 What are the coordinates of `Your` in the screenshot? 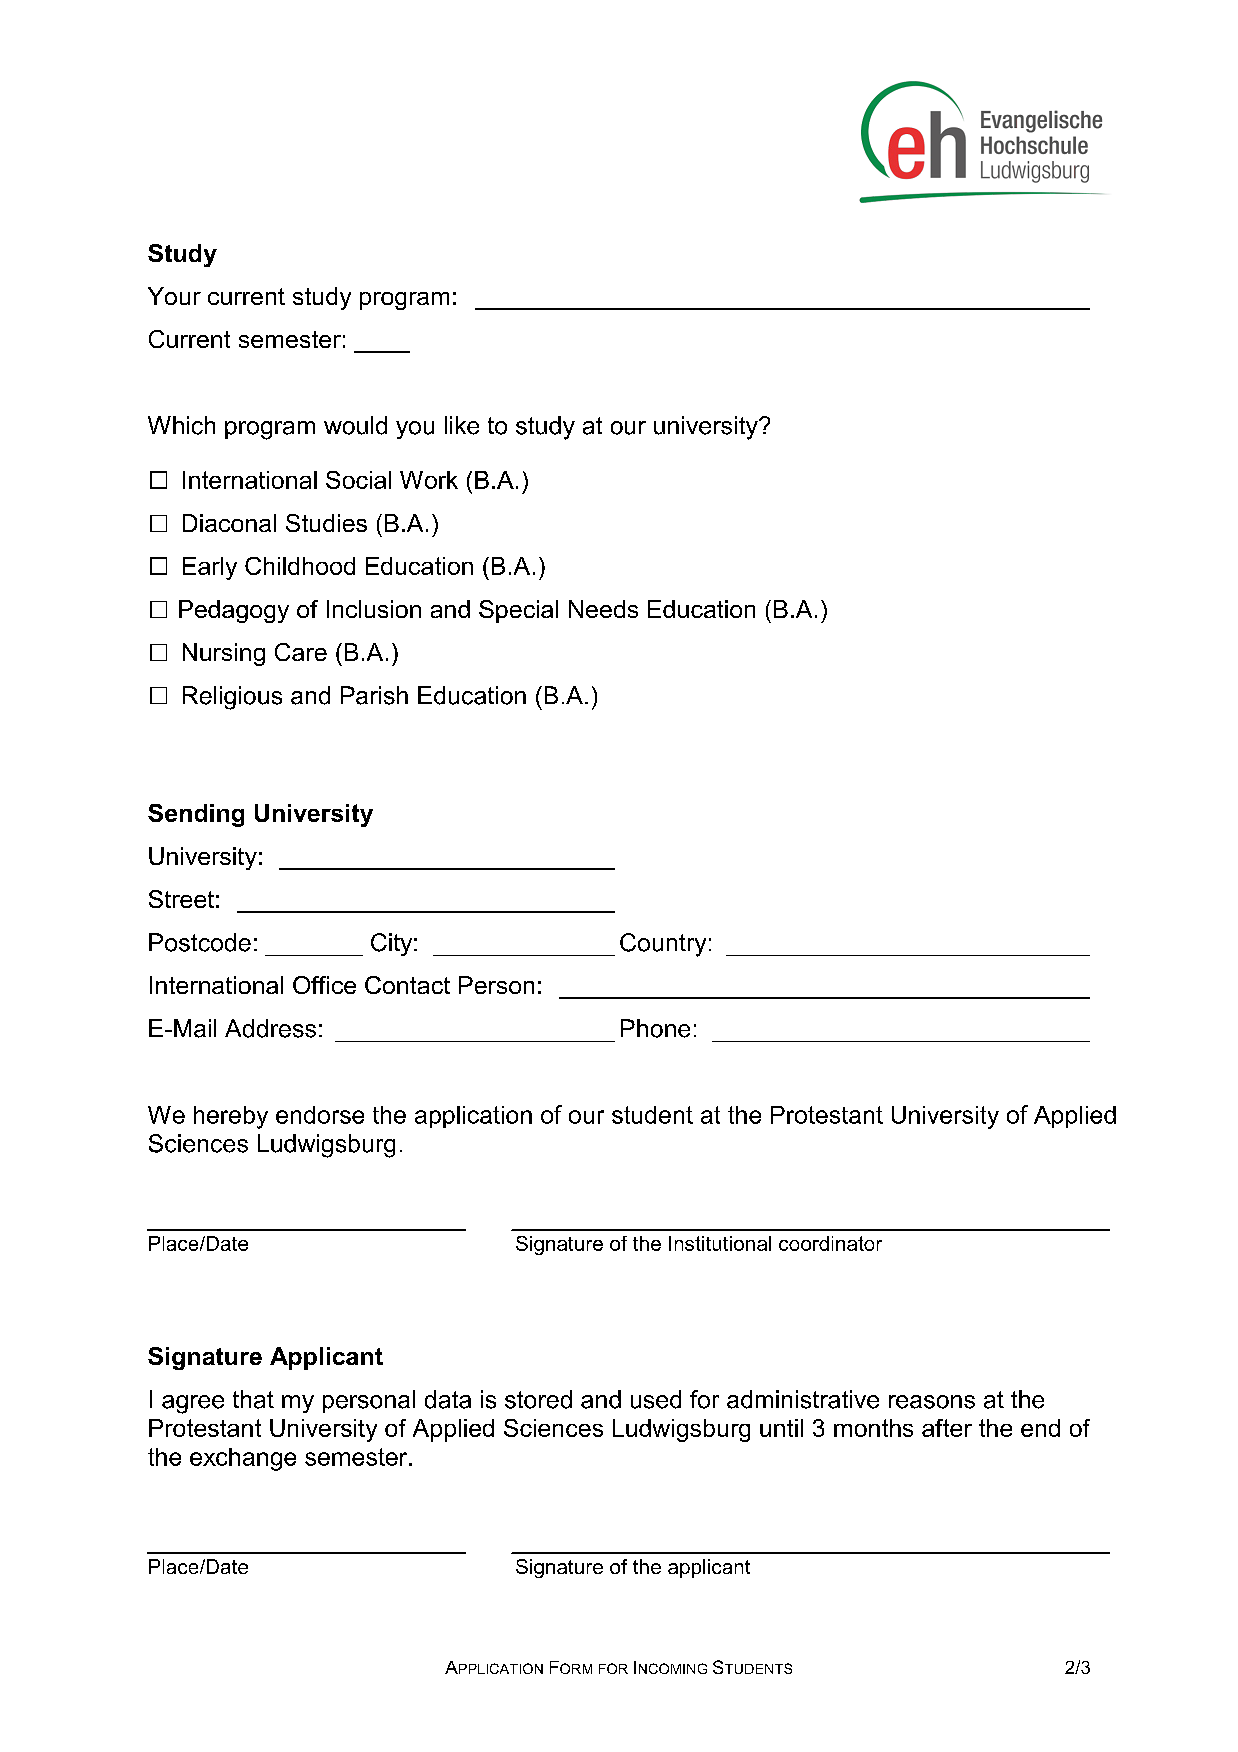 It's located at (174, 296).
